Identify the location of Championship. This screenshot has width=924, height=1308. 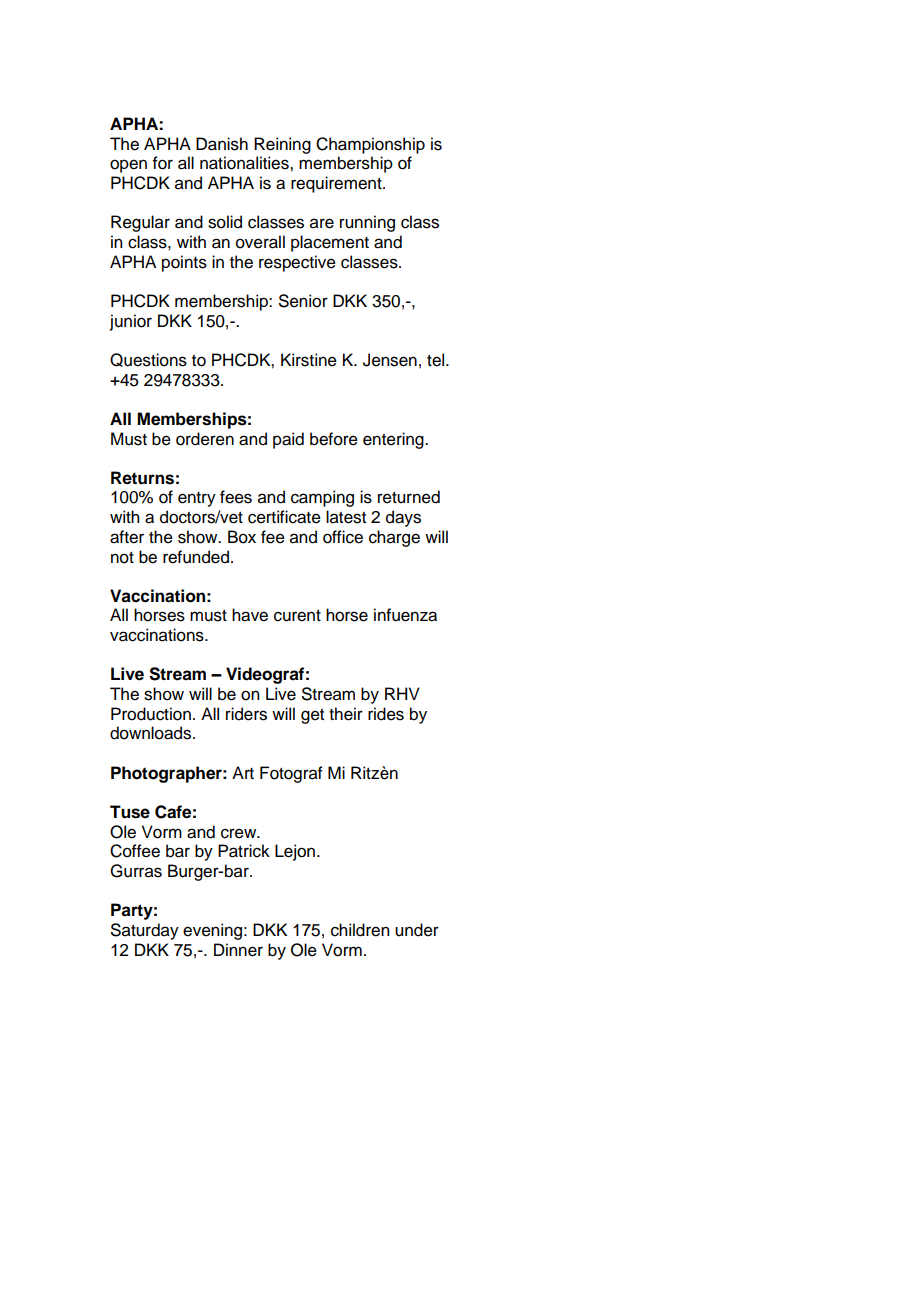
(370, 145).
